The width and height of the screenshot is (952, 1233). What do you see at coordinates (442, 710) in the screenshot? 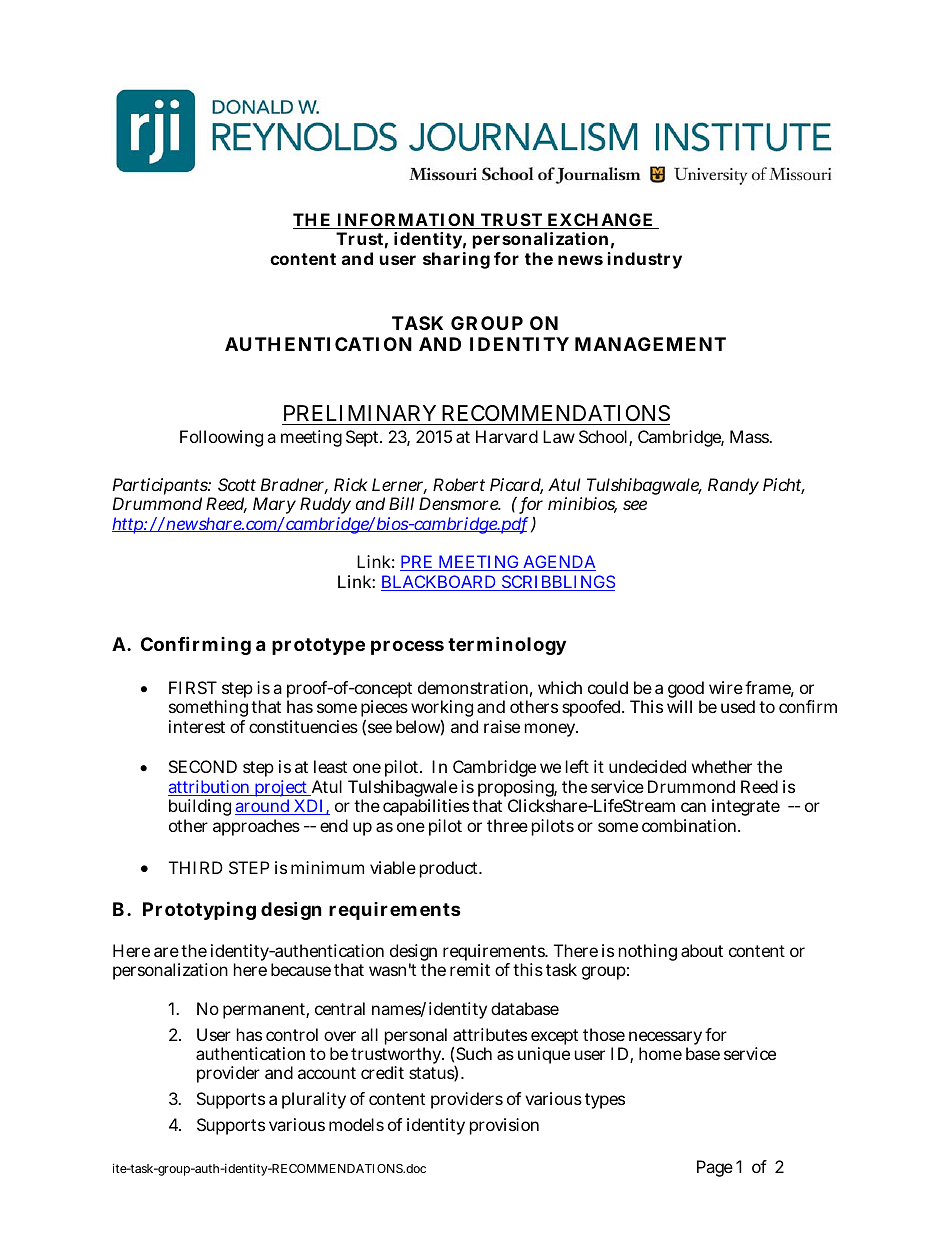
I see `working` at bounding box center [442, 710].
